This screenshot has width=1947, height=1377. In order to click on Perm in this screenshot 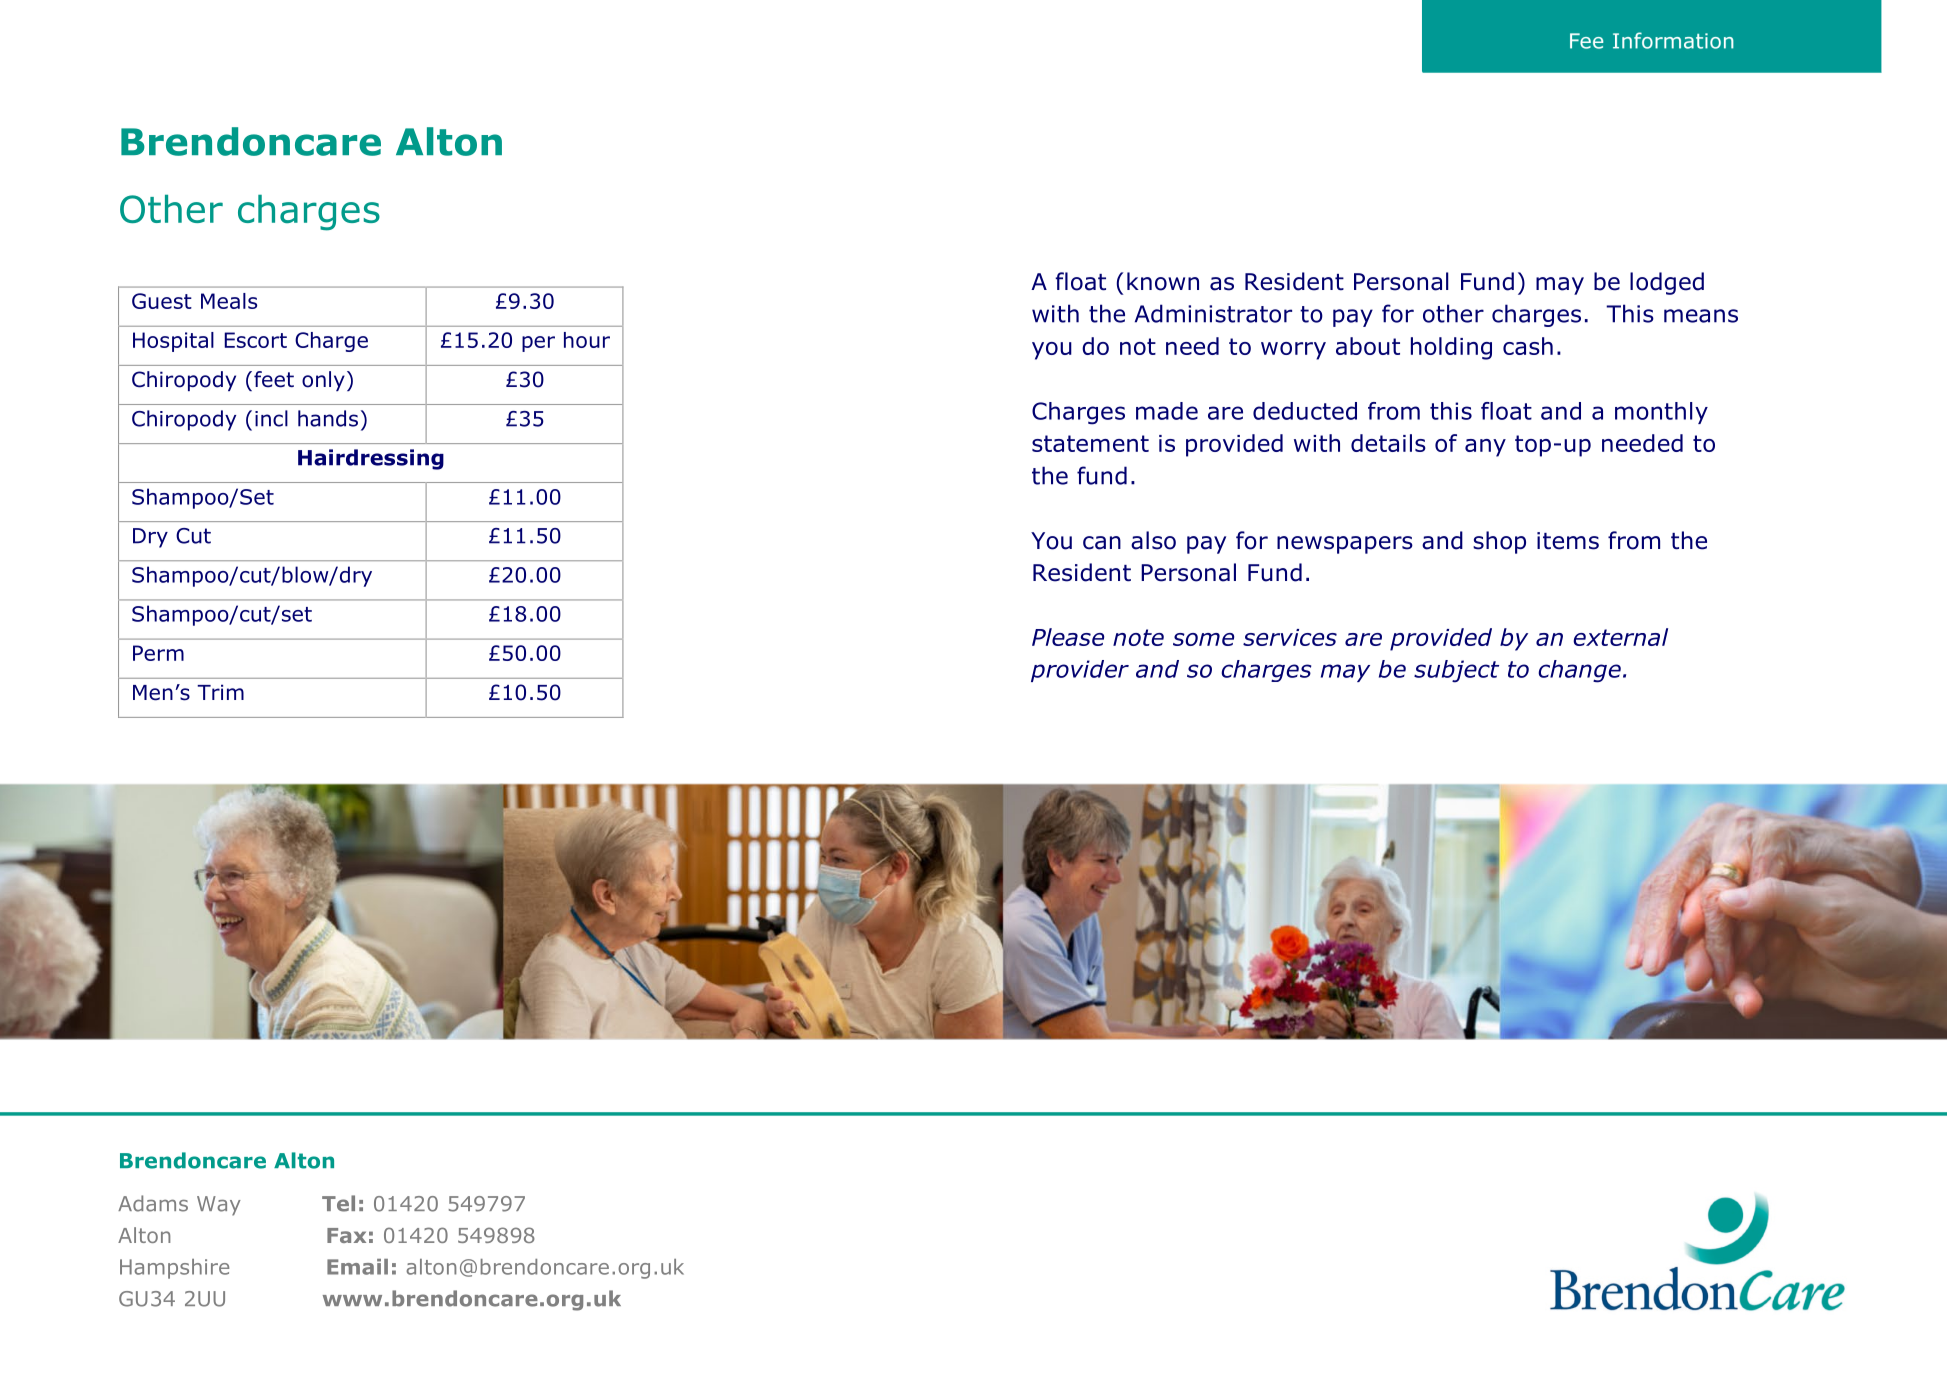, I will do `click(158, 653)`.
